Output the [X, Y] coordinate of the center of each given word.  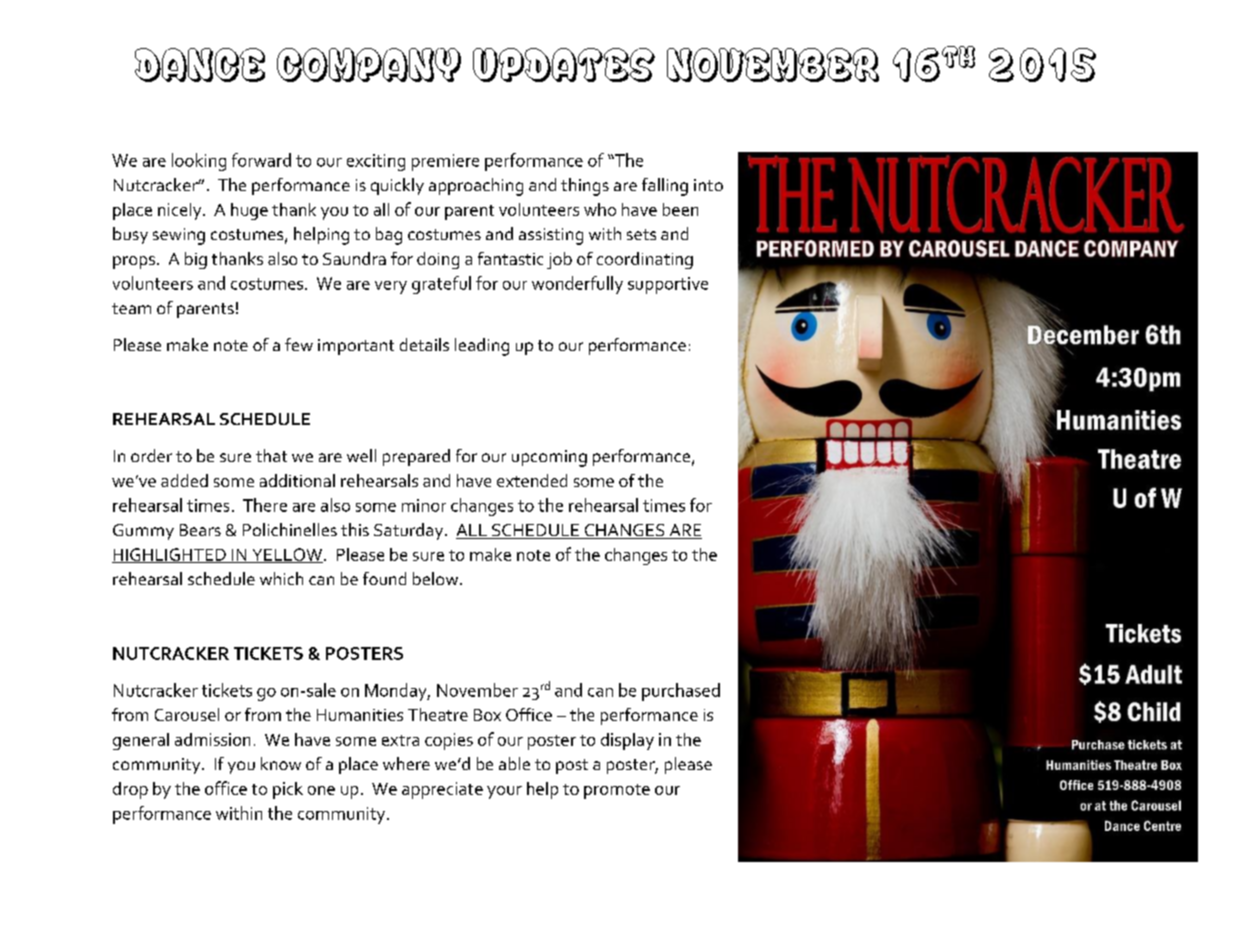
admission [212, 739]
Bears [200, 530]
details [424, 344]
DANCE [200, 65]
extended [532, 480]
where [406, 763]
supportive [668, 285]
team [131, 308]
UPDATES [564, 65]
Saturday [410, 531]
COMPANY [369, 65]
